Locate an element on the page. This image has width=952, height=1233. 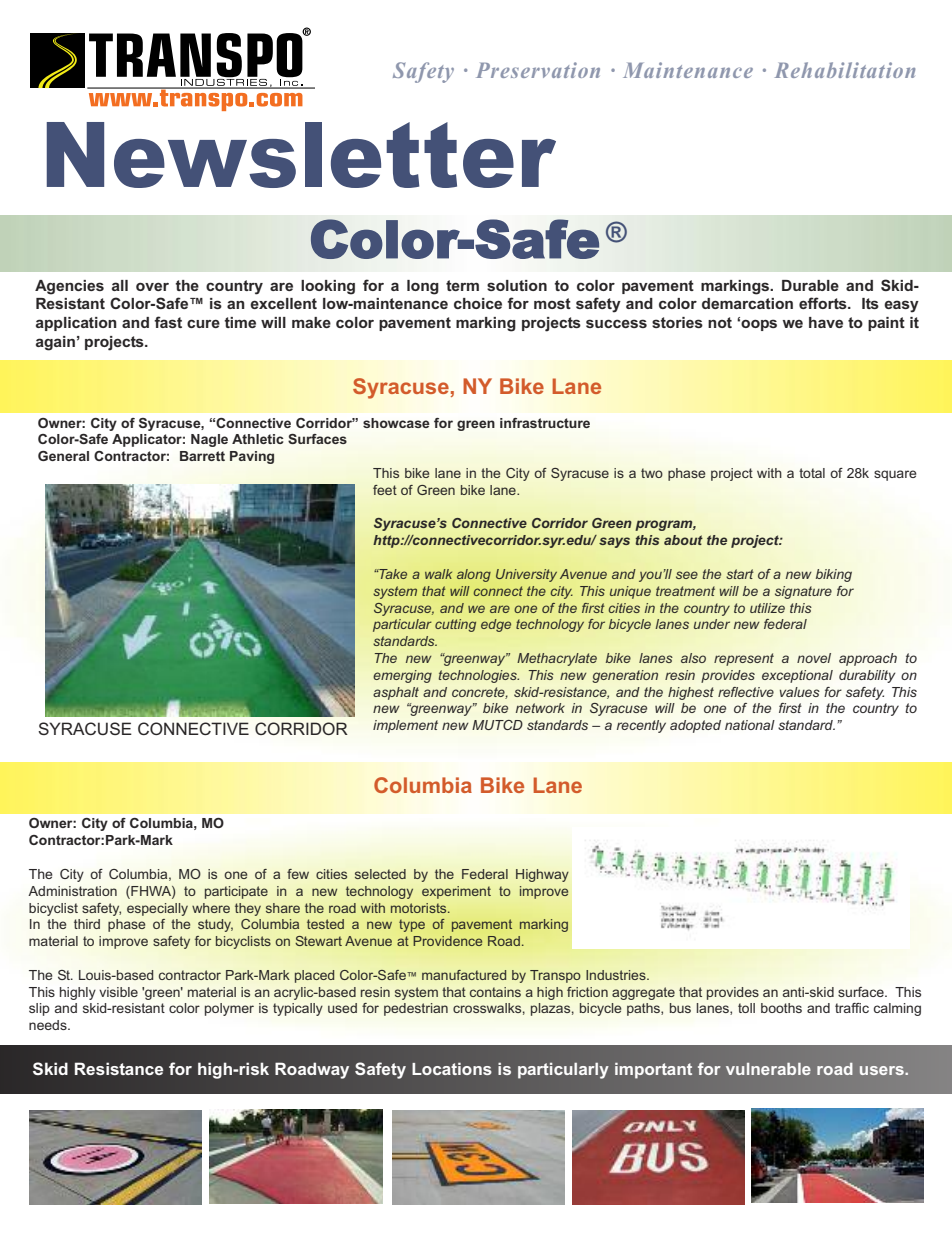
showcase is located at coordinates (396, 423).
